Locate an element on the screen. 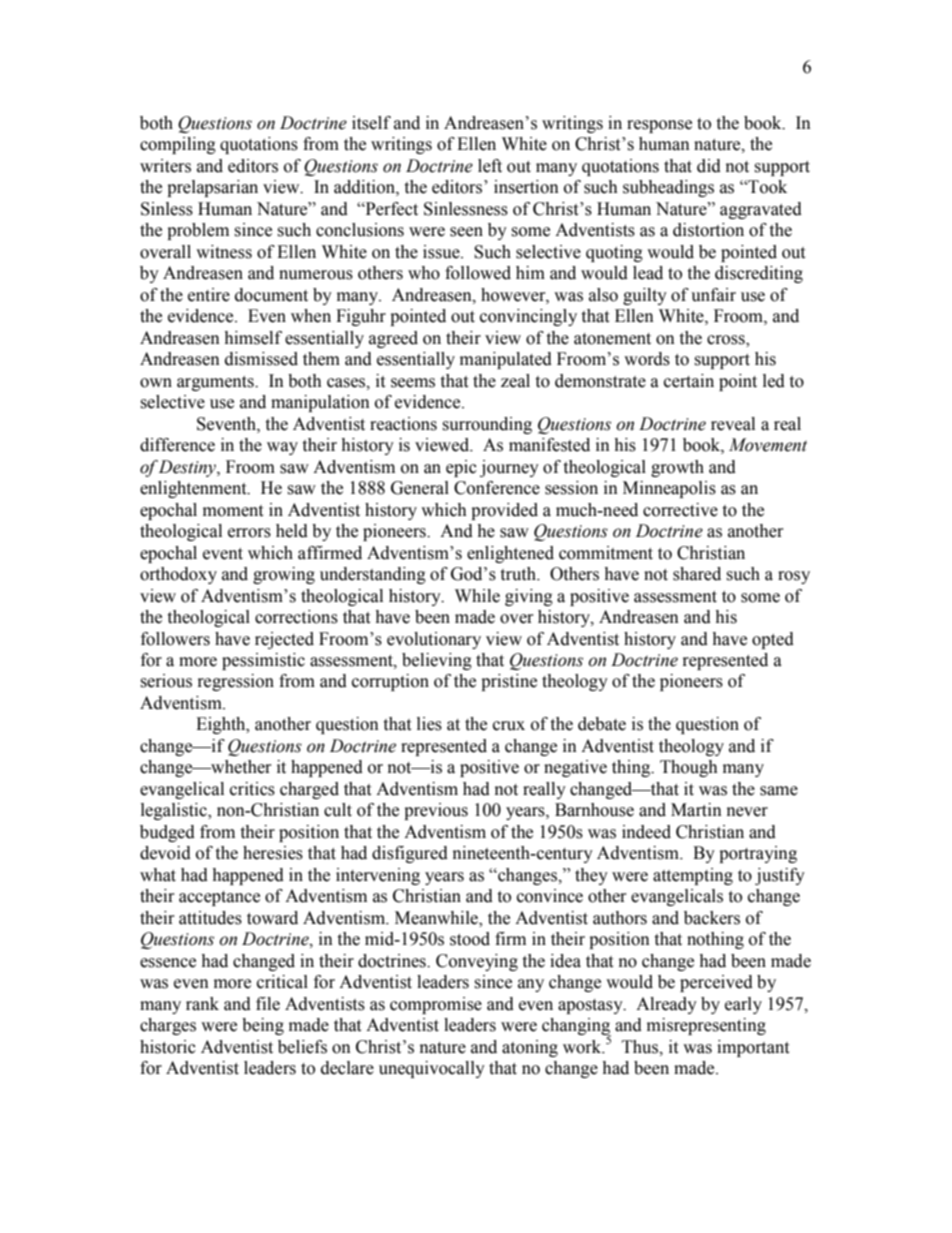 The image size is (952, 1233). did is located at coordinates (709, 166).
